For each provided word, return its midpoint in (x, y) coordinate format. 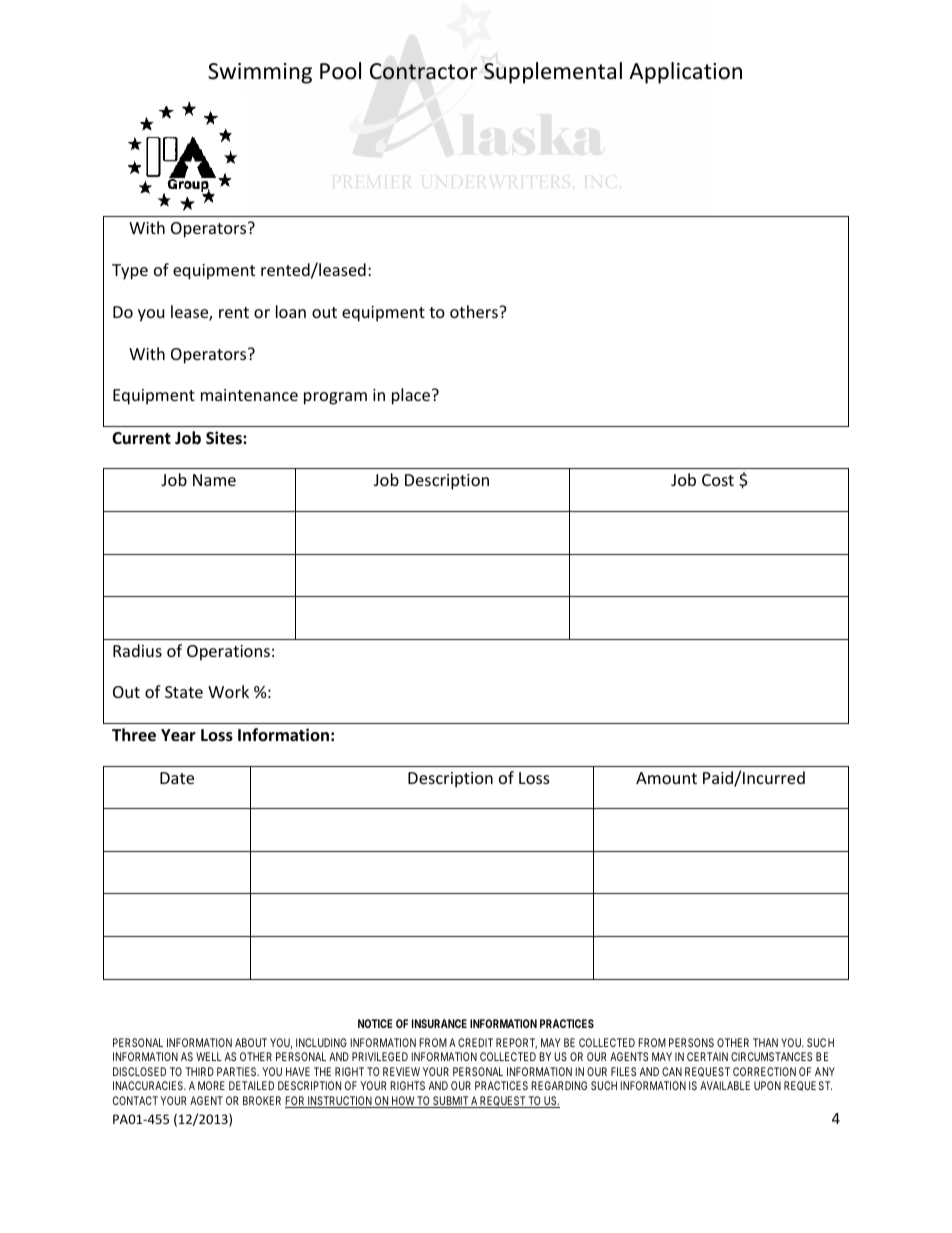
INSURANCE (439, 1023)
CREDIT (475, 1042)
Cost (718, 480)
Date (177, 778)
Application (685, 73)
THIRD (200, 1071)
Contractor (424, 71)
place (411, 396)
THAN (765, 1042)
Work (228, 691)
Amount (666, 778)
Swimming (260, 73)
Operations (228, 653)
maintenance (249, 395)
